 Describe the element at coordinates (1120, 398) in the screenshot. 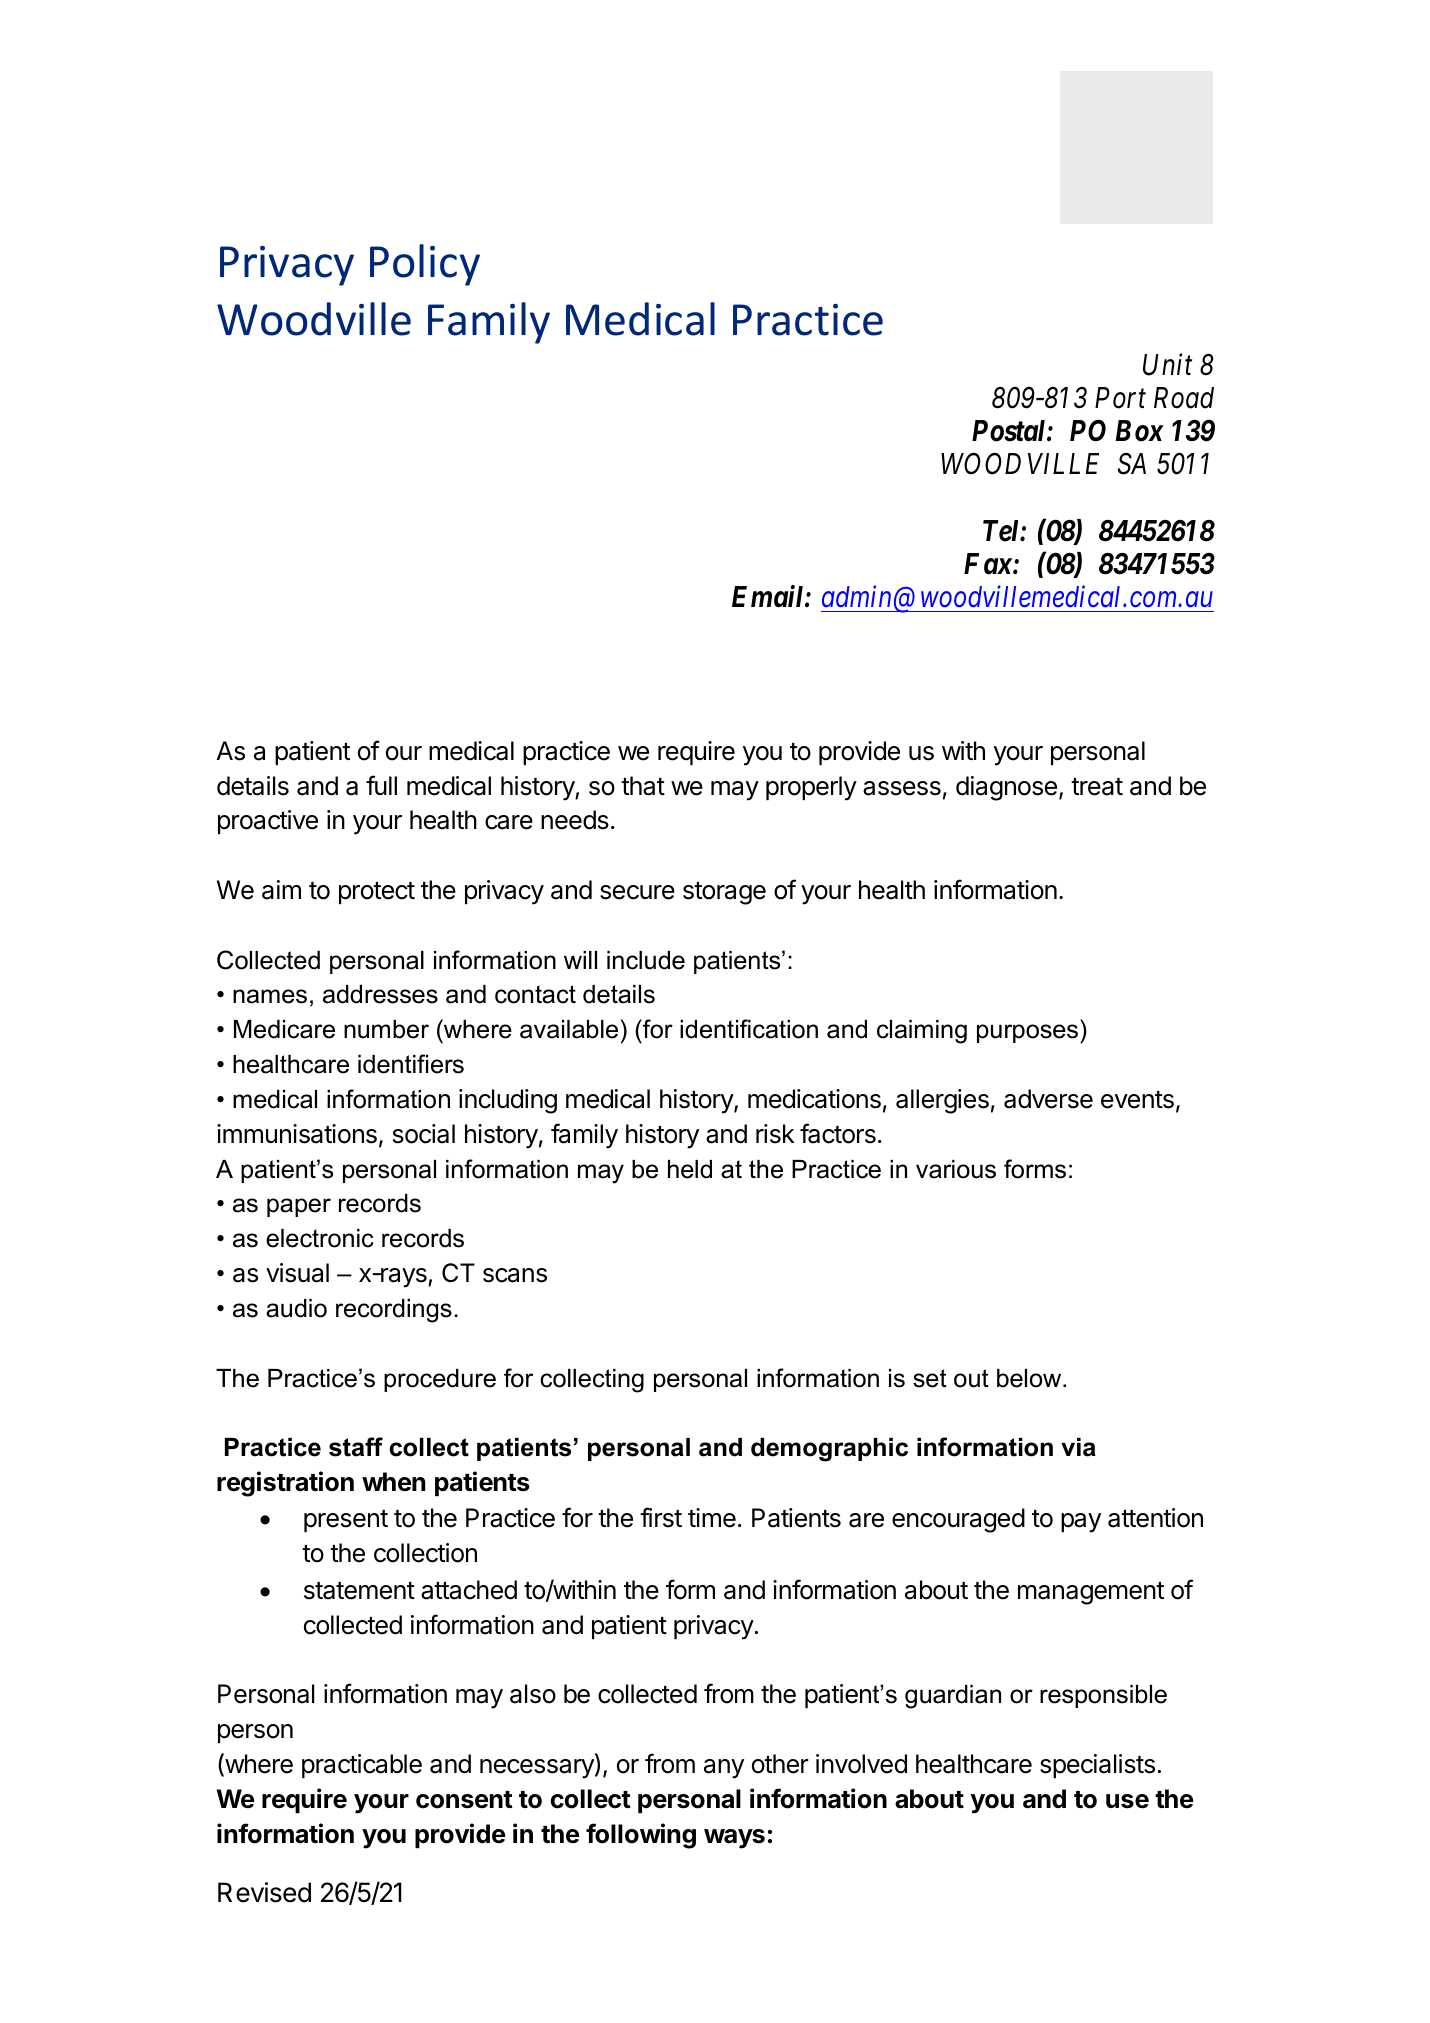

I see `Port` at that location.
